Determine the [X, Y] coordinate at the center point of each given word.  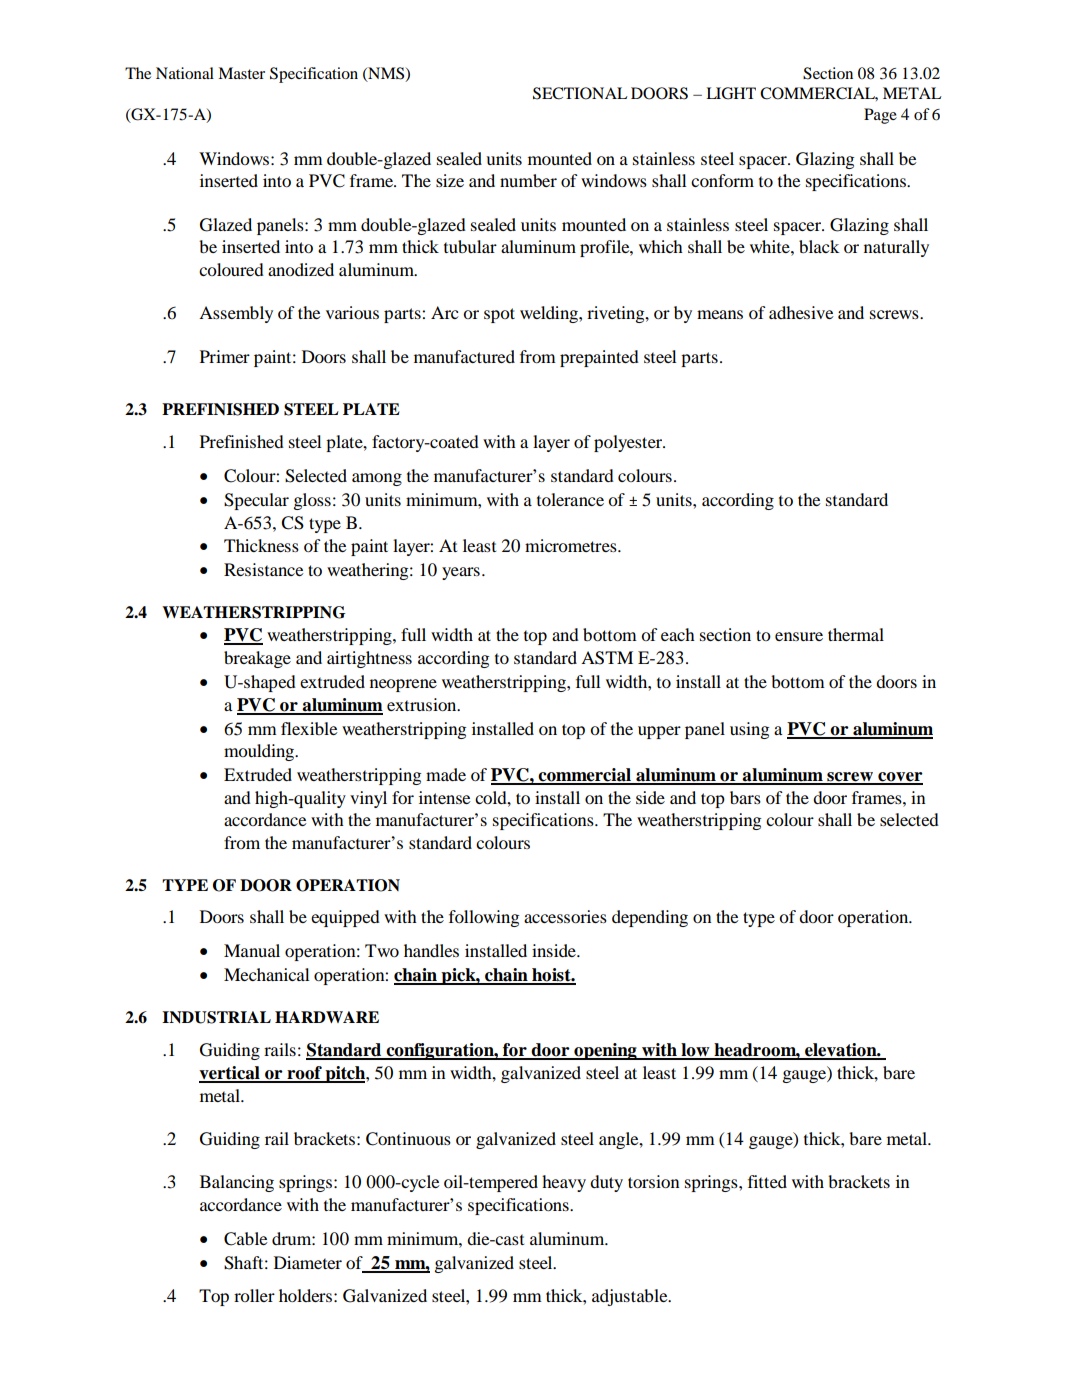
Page [880, 116]
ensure [799, 636]
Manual [252, 950]
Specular [256, 501]
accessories [565, 916]
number [528, 180]
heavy [564, 1183]
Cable [246, 1239]
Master [241, 73]
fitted [767, 1181]
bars [745, 797]
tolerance [570, 499]
